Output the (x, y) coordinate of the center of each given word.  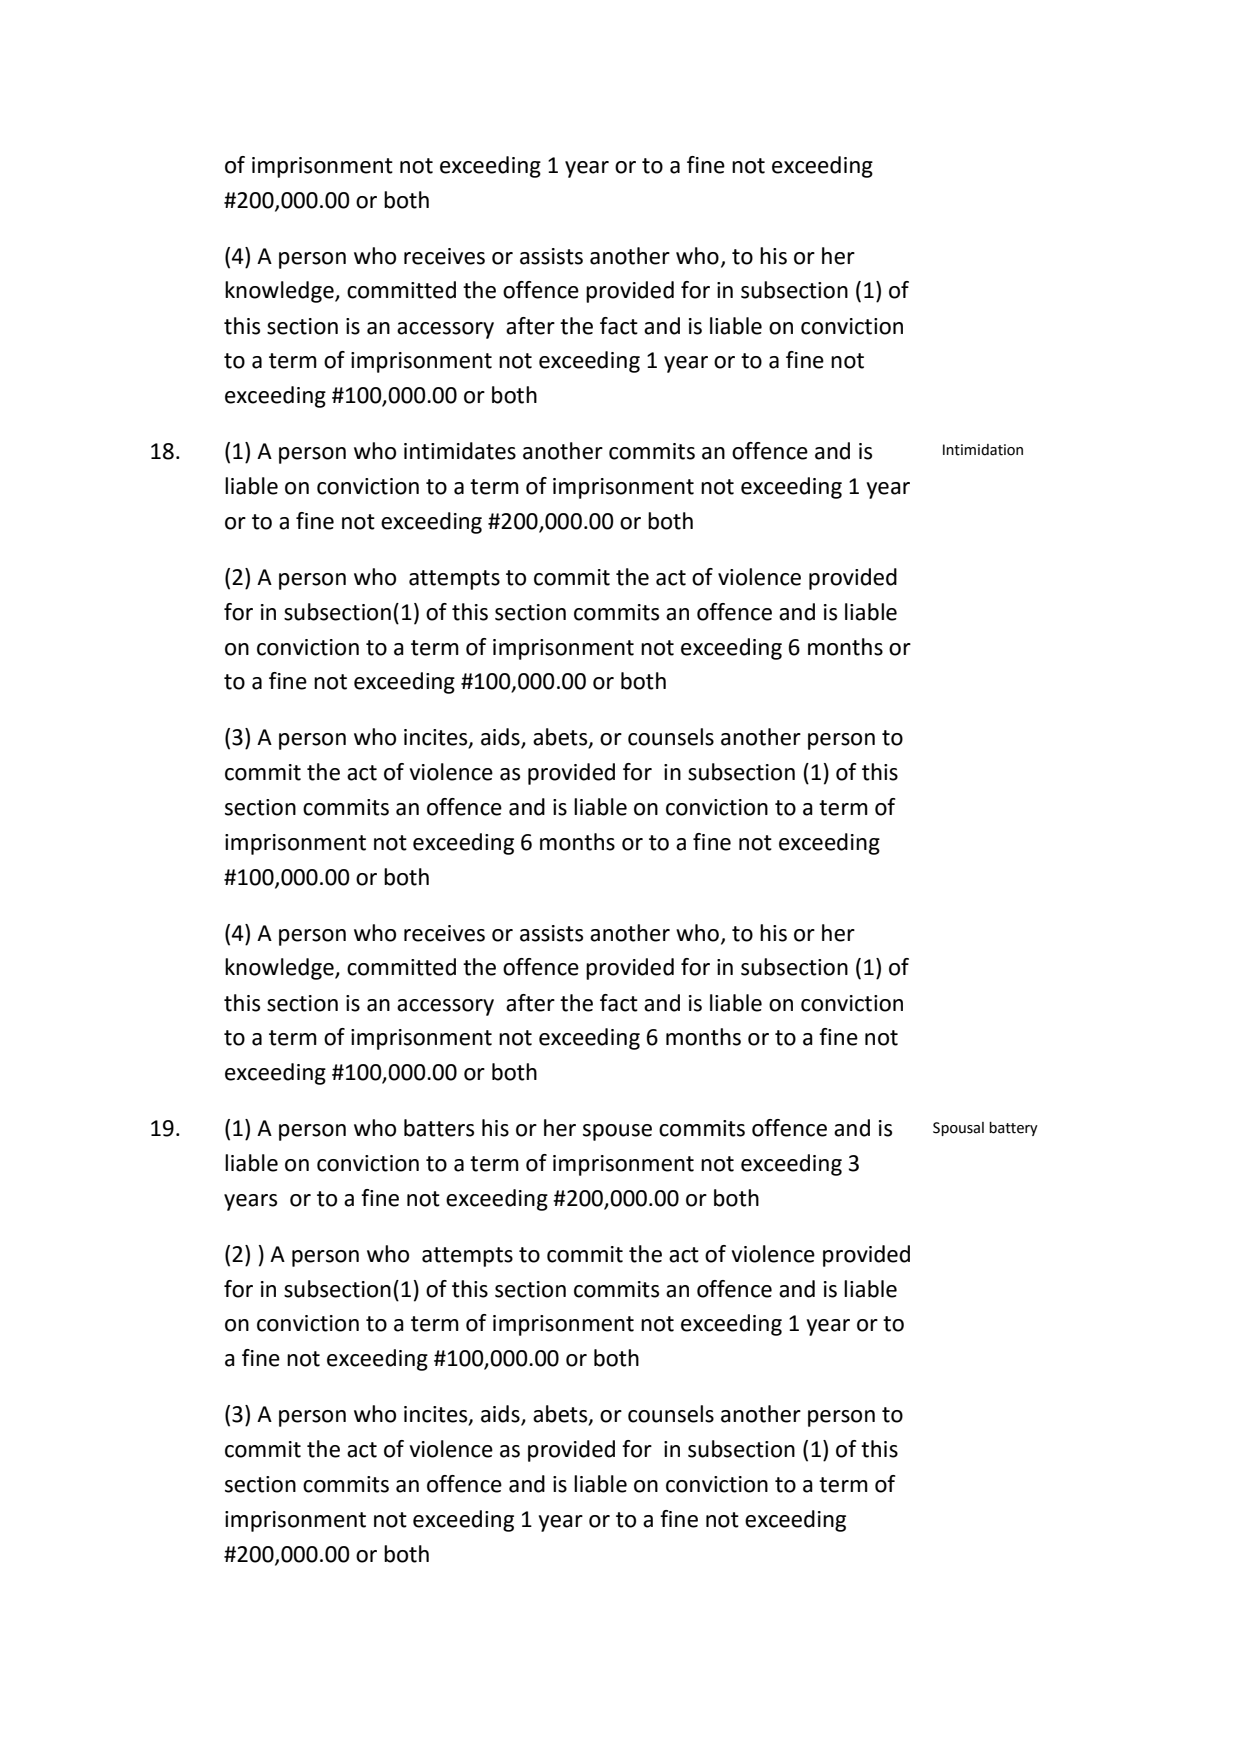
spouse (617, 1132)
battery (1013, 1129)
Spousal (958, 1129)
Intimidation (983, 450)
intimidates (460, 451)
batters (439, 1128)
